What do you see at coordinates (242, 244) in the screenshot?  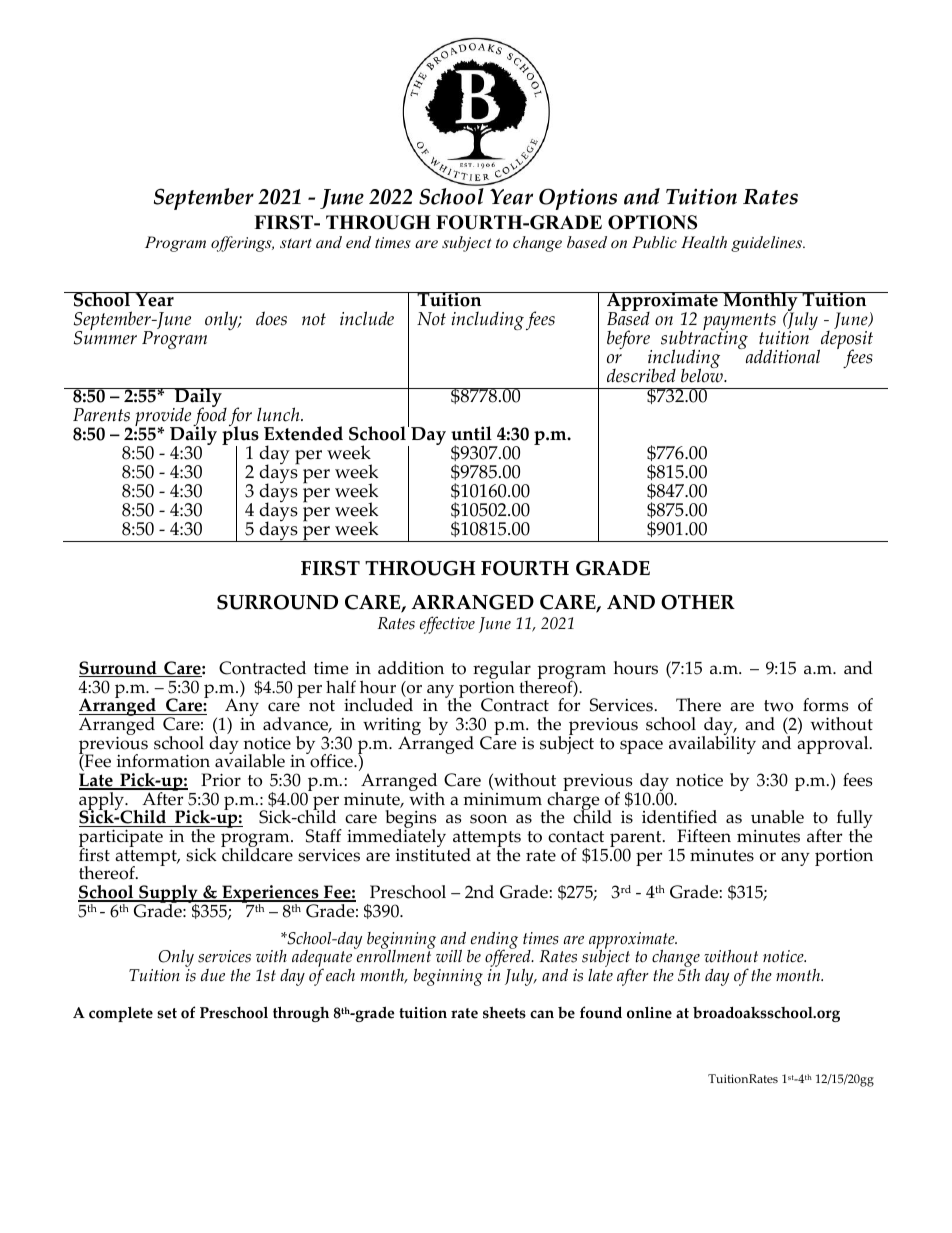 I see `offerings` at bounding box center [242, 244].
